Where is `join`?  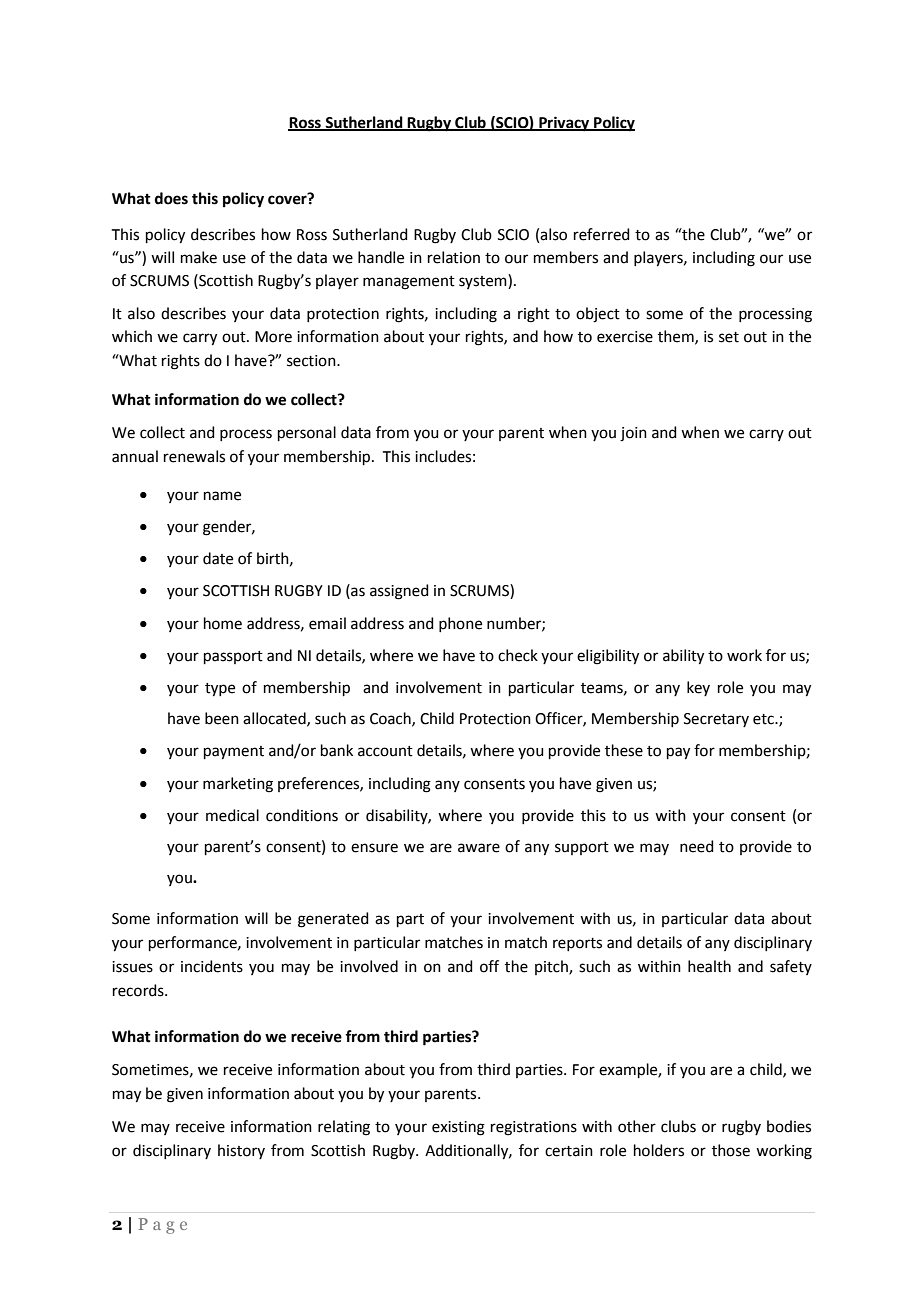
join is located at coordinates (633, 434).
